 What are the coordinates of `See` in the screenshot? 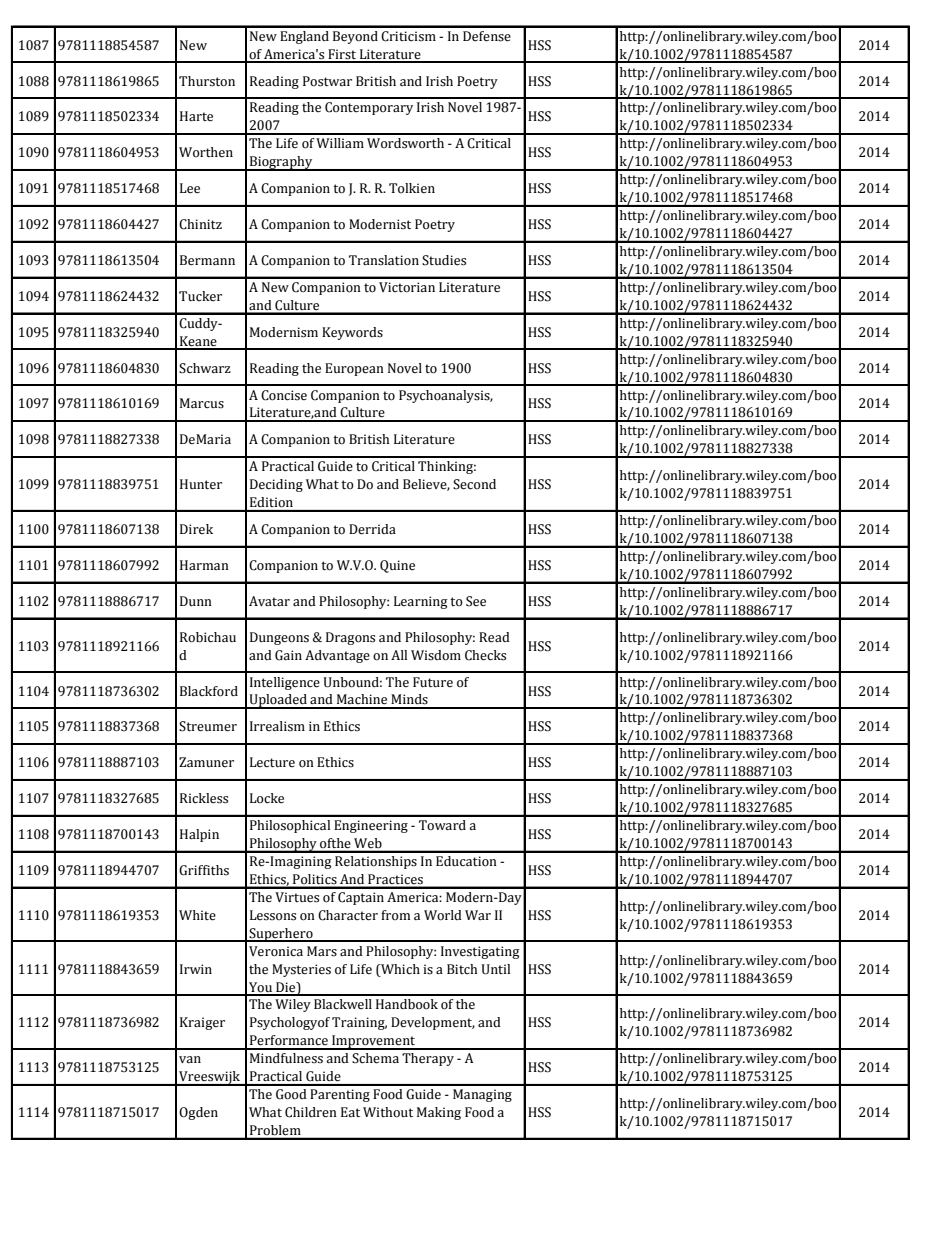 It's located at (476, 601).
